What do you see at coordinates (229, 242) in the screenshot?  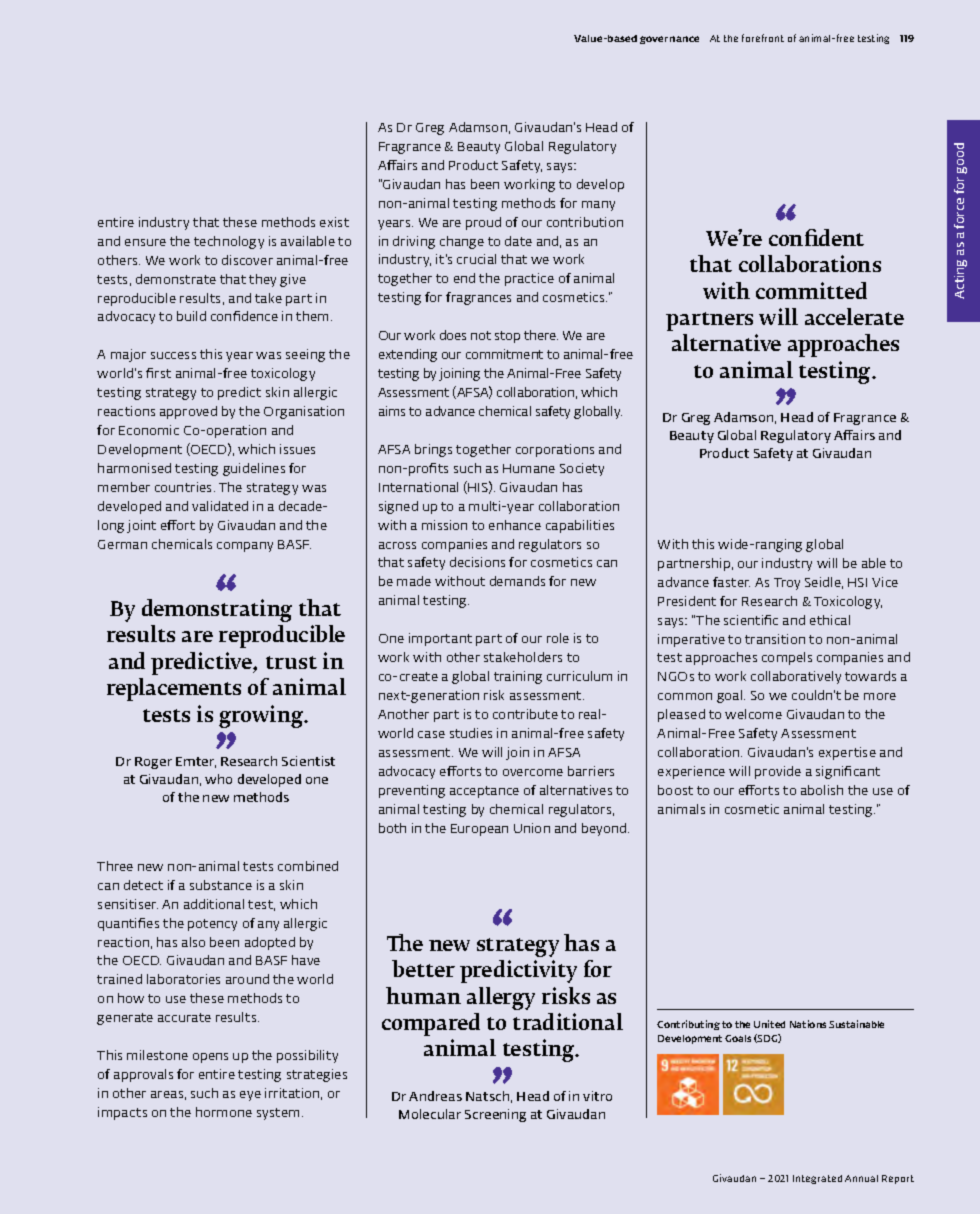 I see `technology` at bounding box center [229, 242].
